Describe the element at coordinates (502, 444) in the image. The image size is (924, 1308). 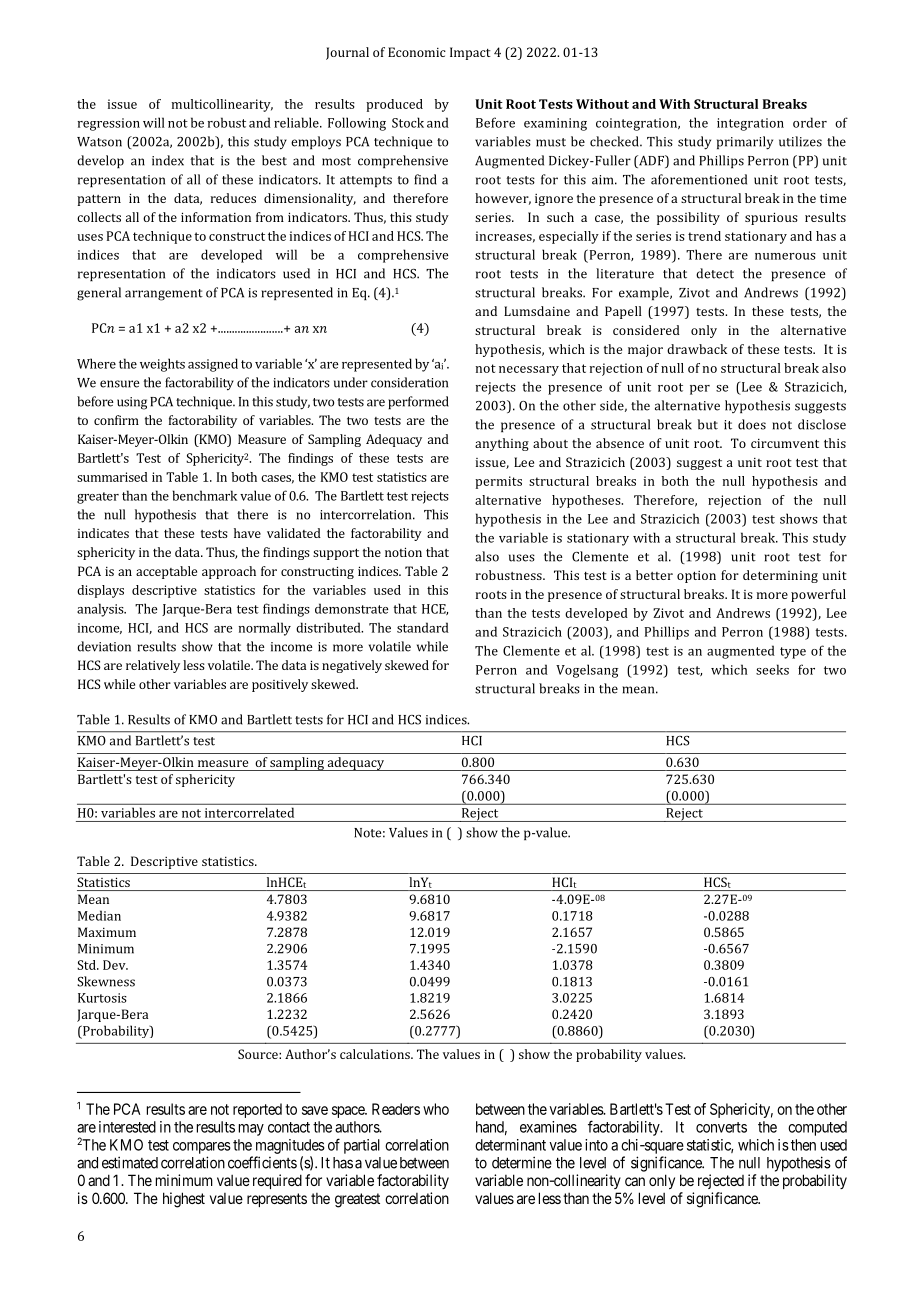
I see `anything` at that location.
